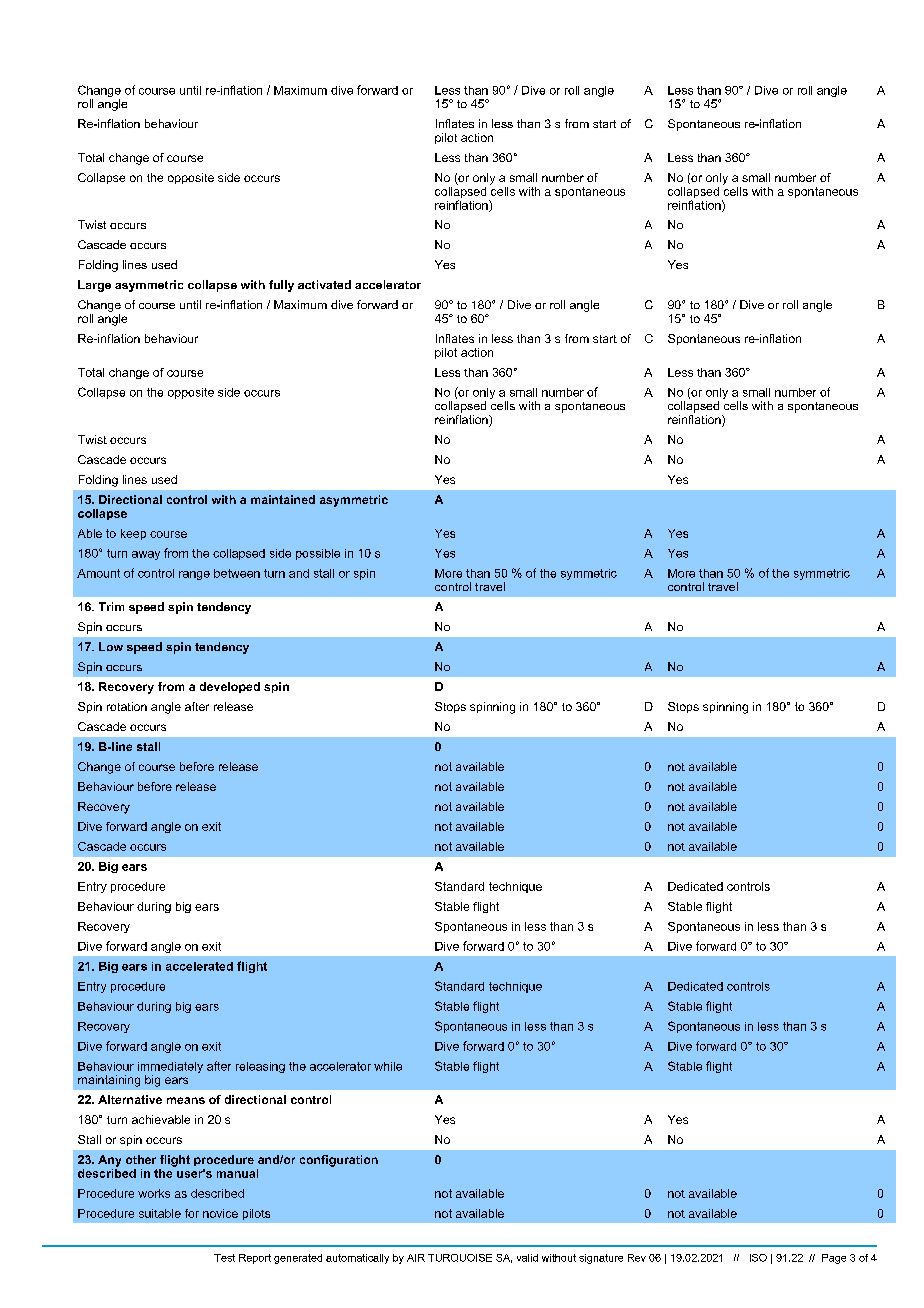 The height and width of the screenshot is (1308, 924). Describe the element at coordinates (758, 1258) in the screenshot. I see `ISO` at that location.
